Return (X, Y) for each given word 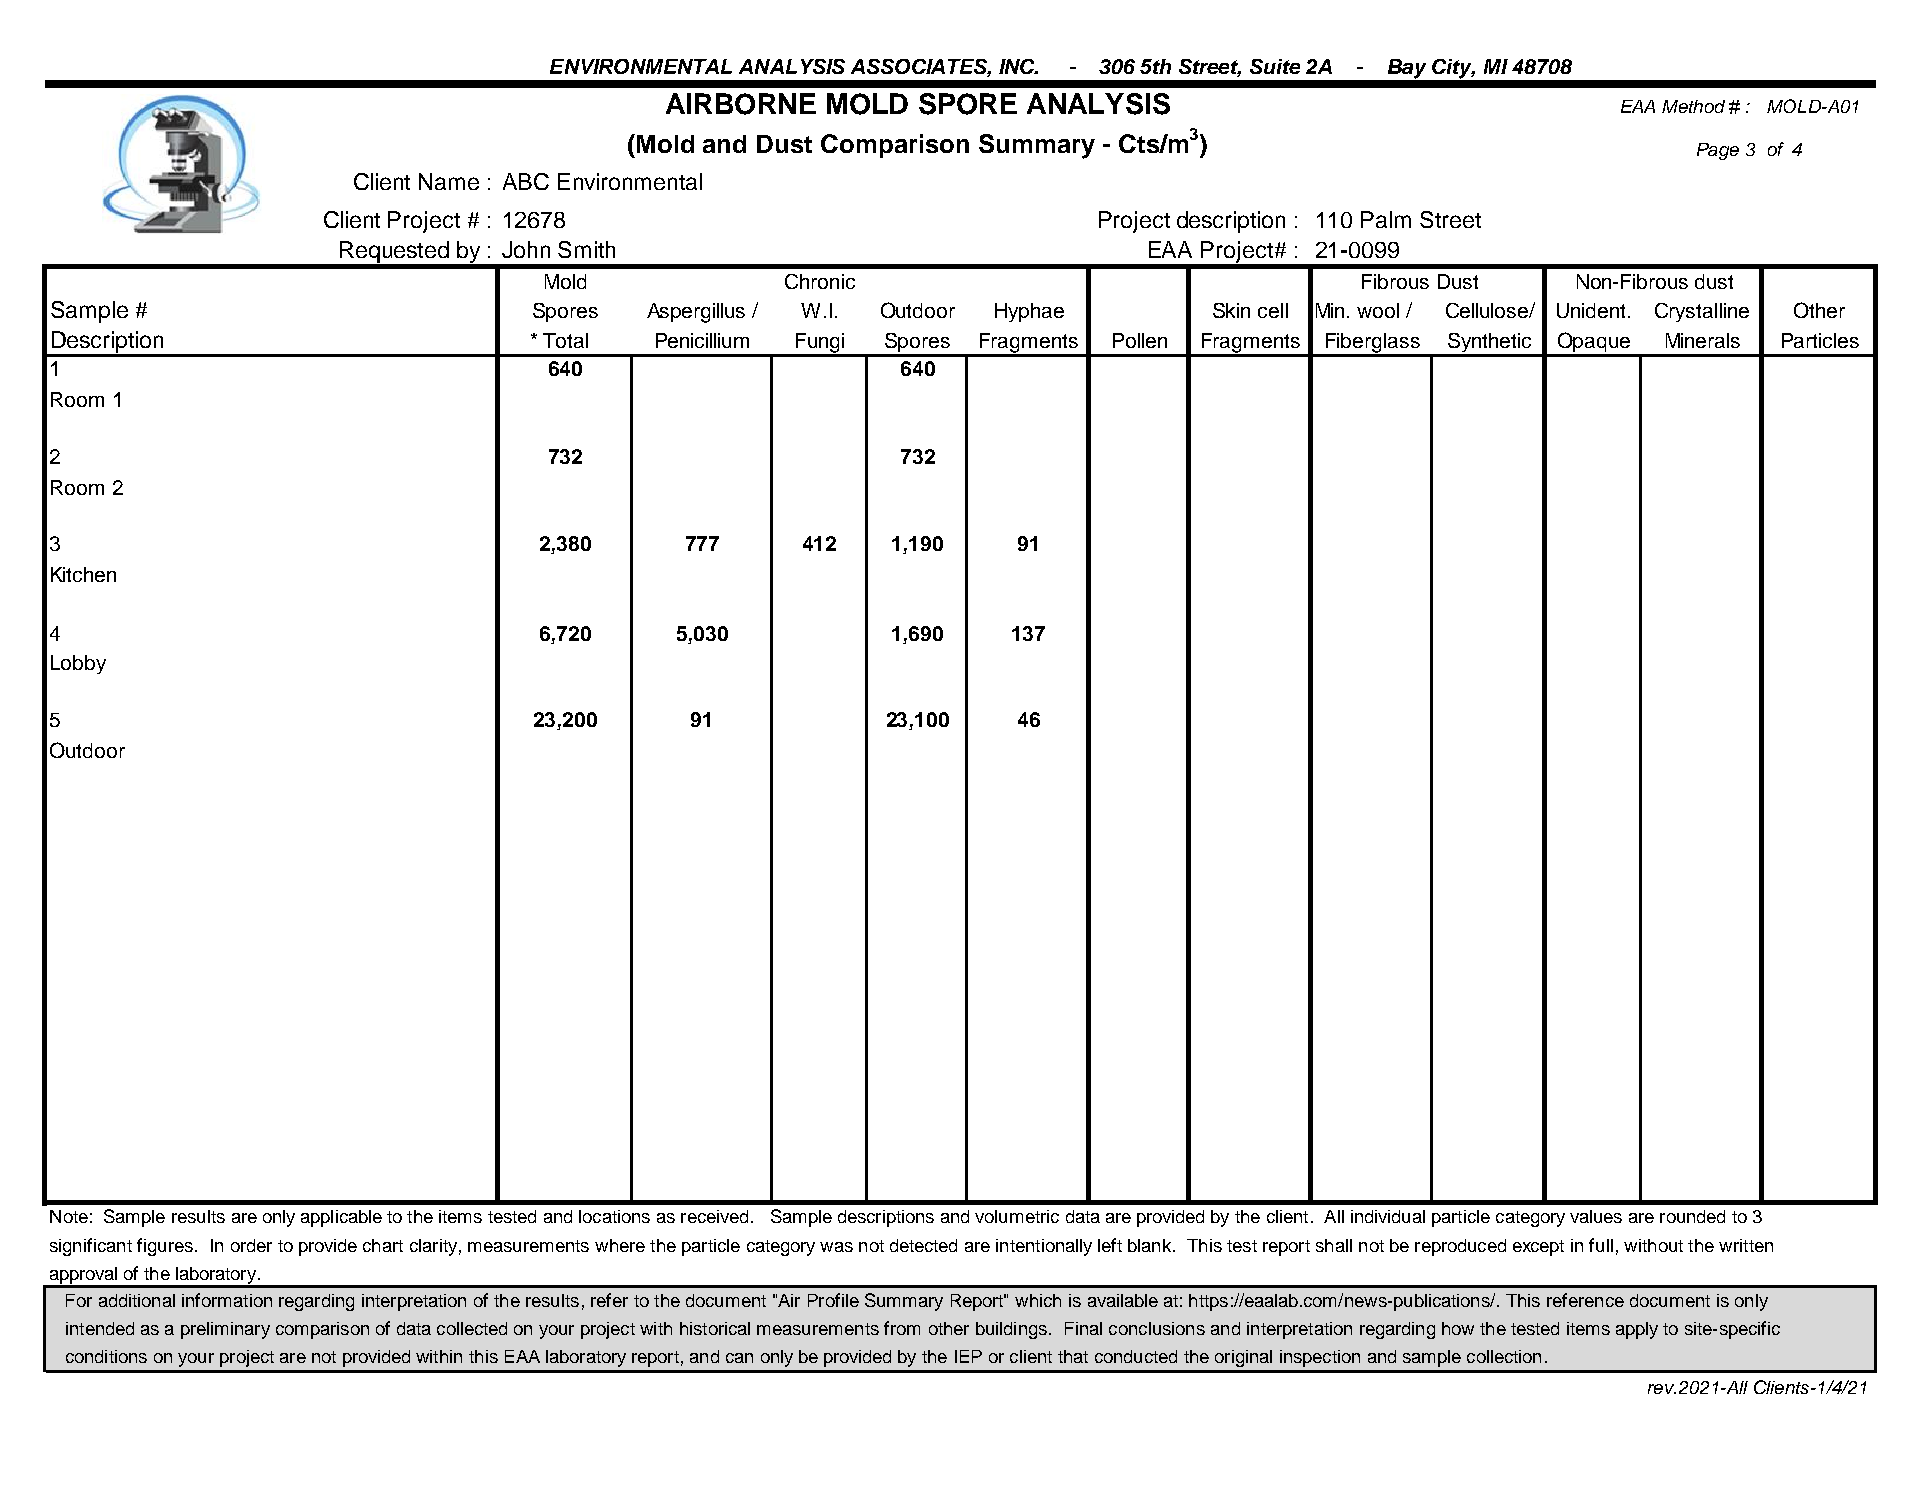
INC (1018, 66)
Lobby (78, 664)
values (1596, 1216)
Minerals (1703, 340)
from (902, 1328)
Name (449, 181)
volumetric (1017, 1216)
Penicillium (702, 340)
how (1458, 1328)
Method (1693, 106)
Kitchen (83, 574)
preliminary (225, 1330)
